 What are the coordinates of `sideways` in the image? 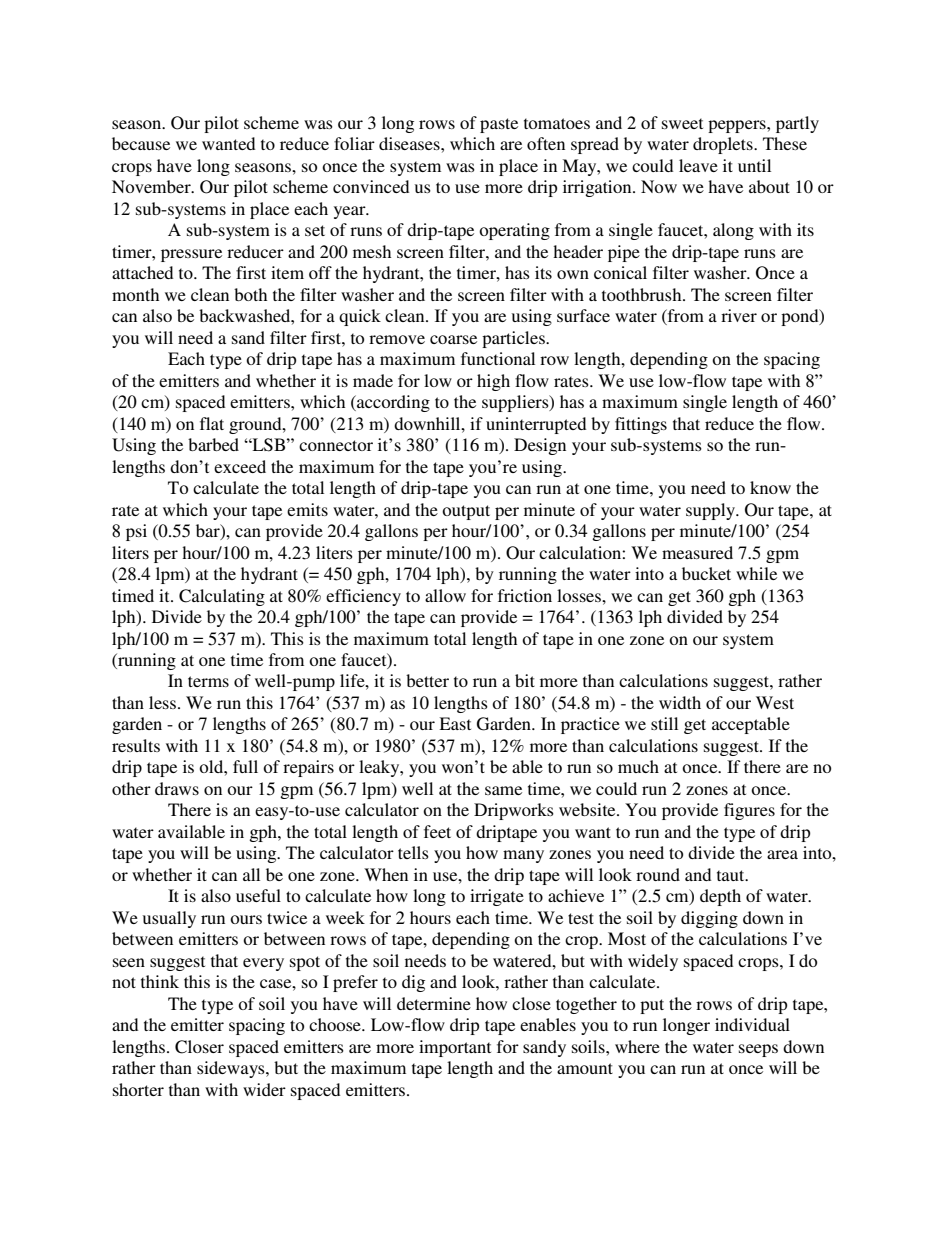 It's located at (232, 1069).
